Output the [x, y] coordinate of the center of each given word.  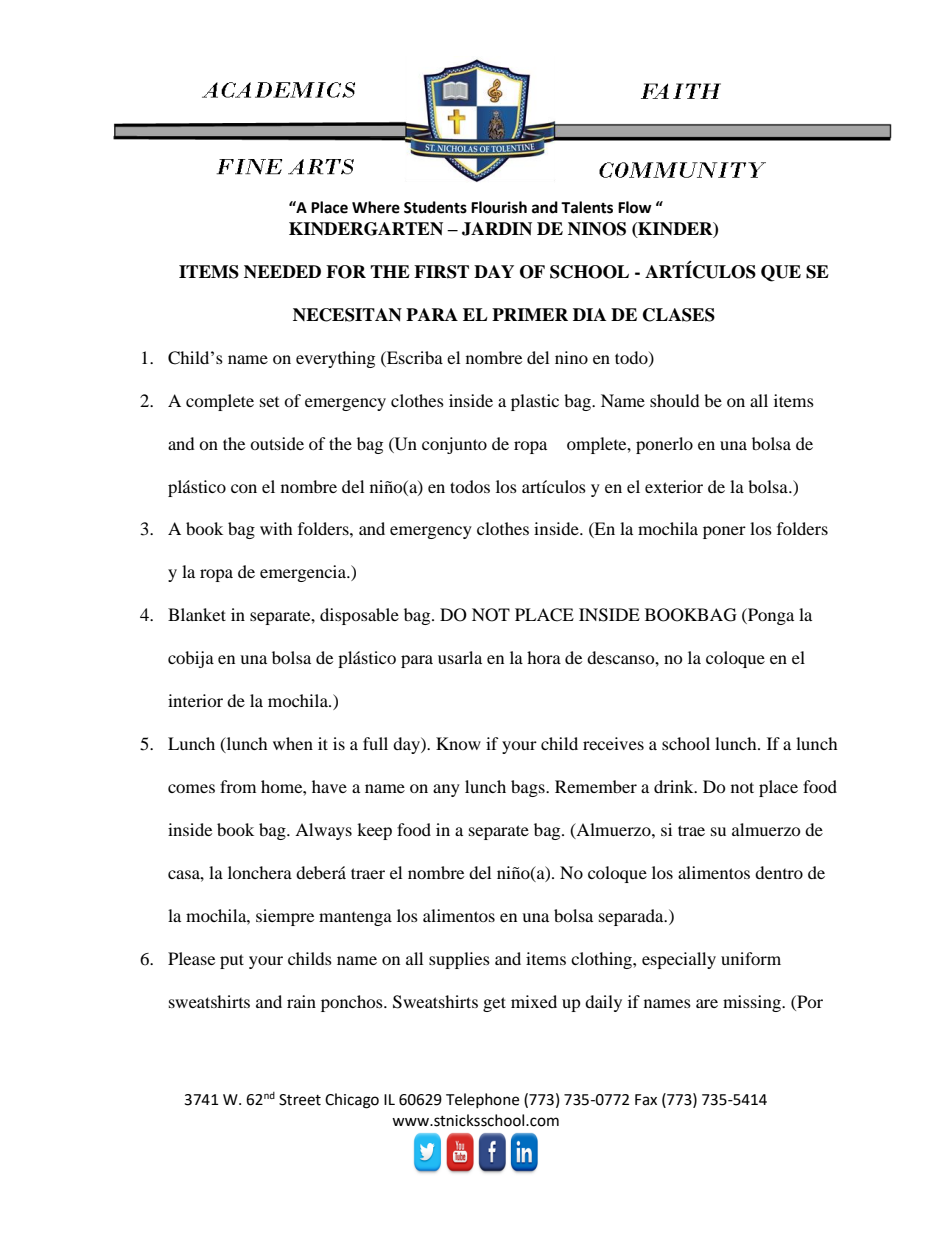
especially [679, 960]
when [293, 743]
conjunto [454, 445]
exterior [674, 486]
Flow [635, 207]
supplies [459, 960]
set [269, 402]
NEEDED [282, 271]
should [675, 400]
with [276, 528]
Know [458, 743]
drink [675, 786]
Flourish [499, 207]
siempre [285, 917]
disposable [359, 616]
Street [300, 1100]
